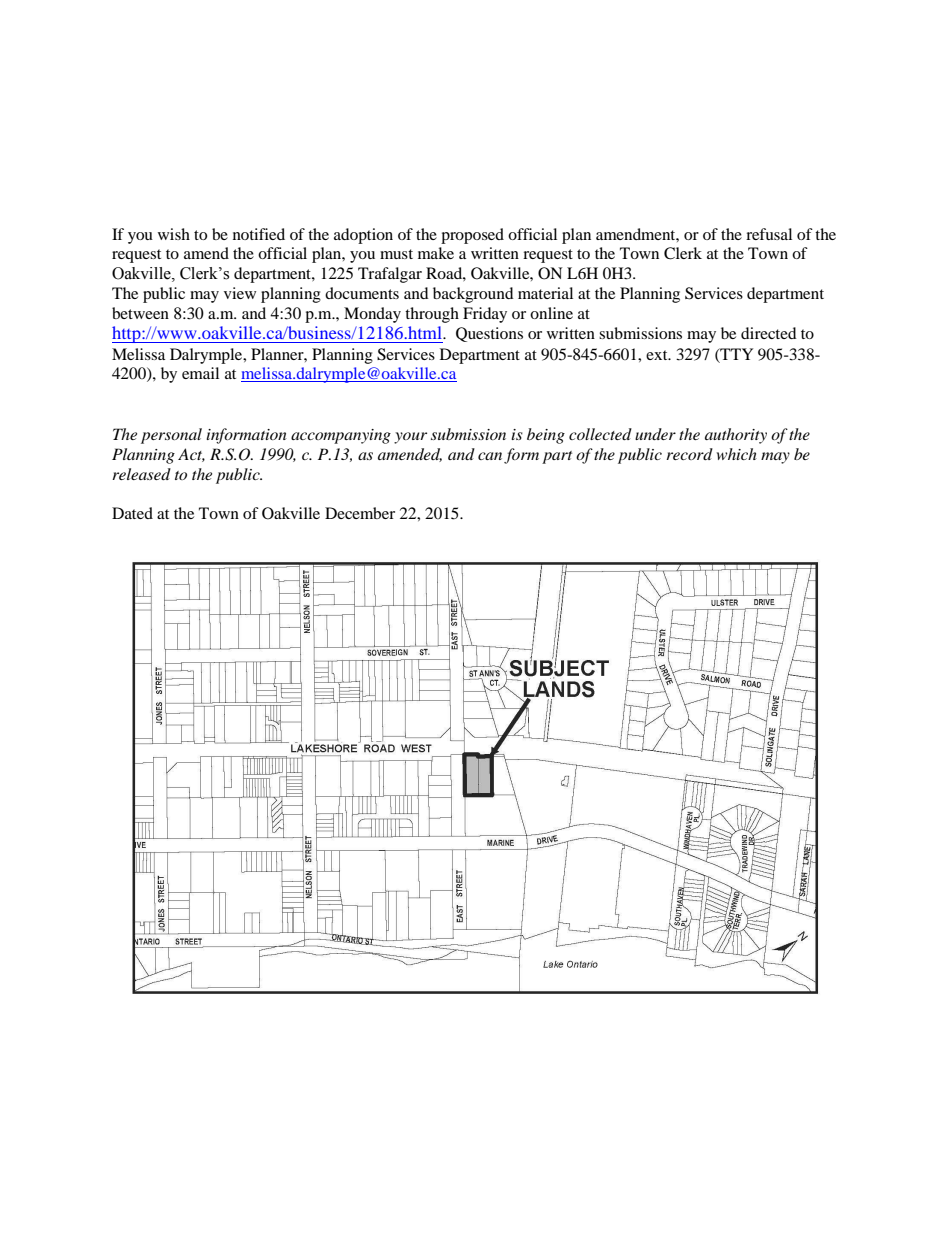 The width and height of the document is (952, 1233). Describe the element at coordinates (140, 313) in the document. I see `between` at that location.
